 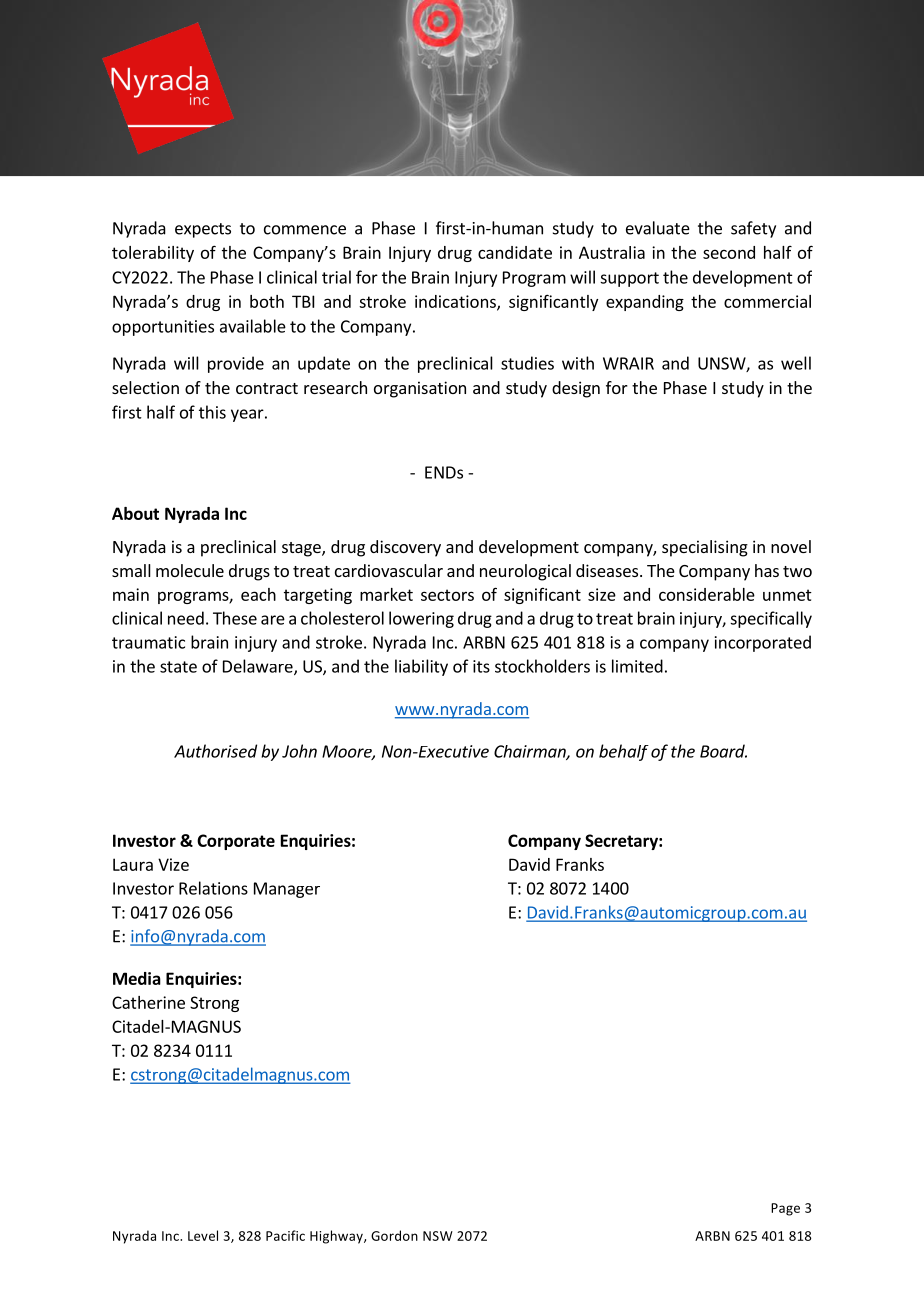 What do you see at coordinates (515, 252) in the page?
I see `candidate` at bounding box center [515, 252].
